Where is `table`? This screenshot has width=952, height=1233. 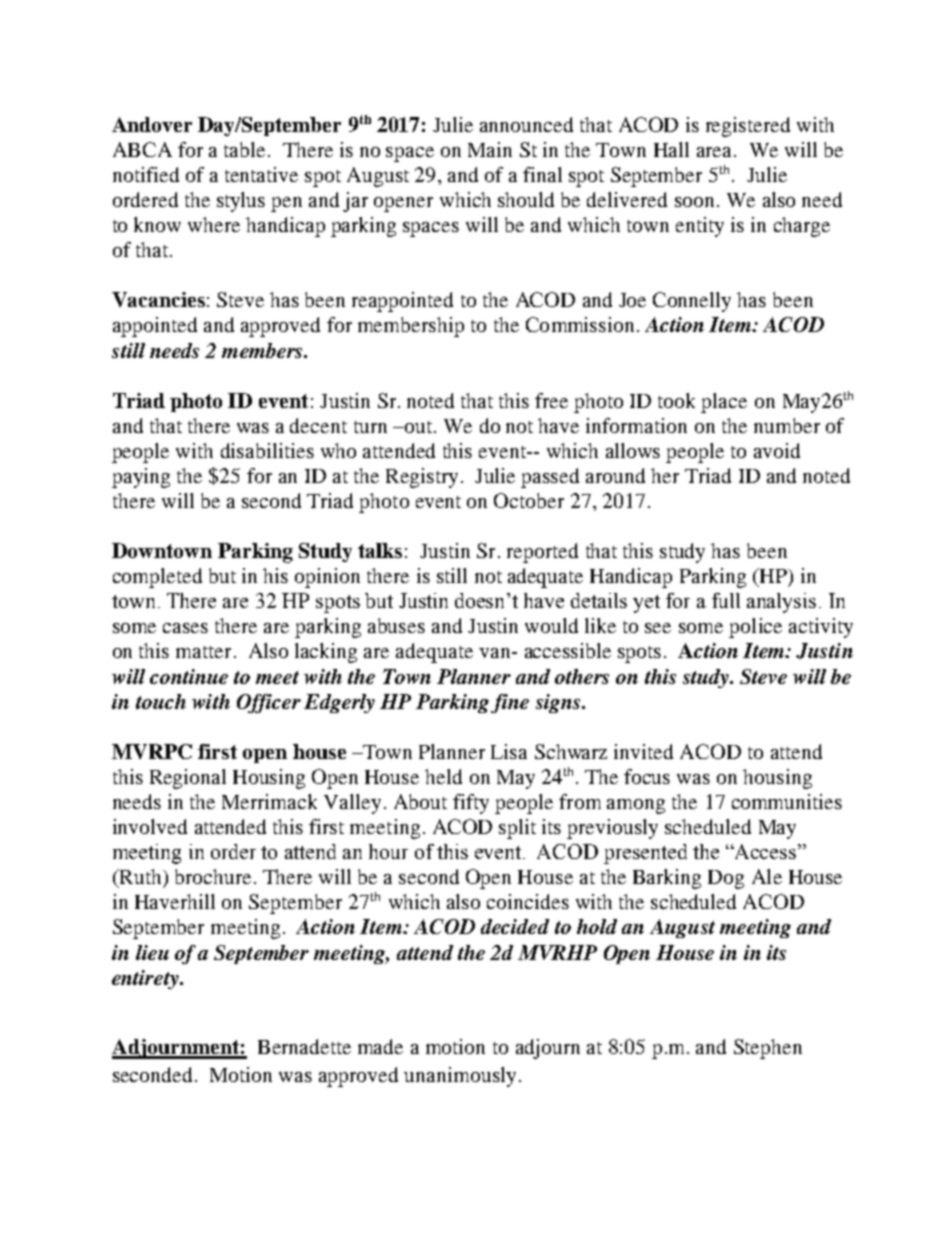
table is located at coordinates (244, 149).
